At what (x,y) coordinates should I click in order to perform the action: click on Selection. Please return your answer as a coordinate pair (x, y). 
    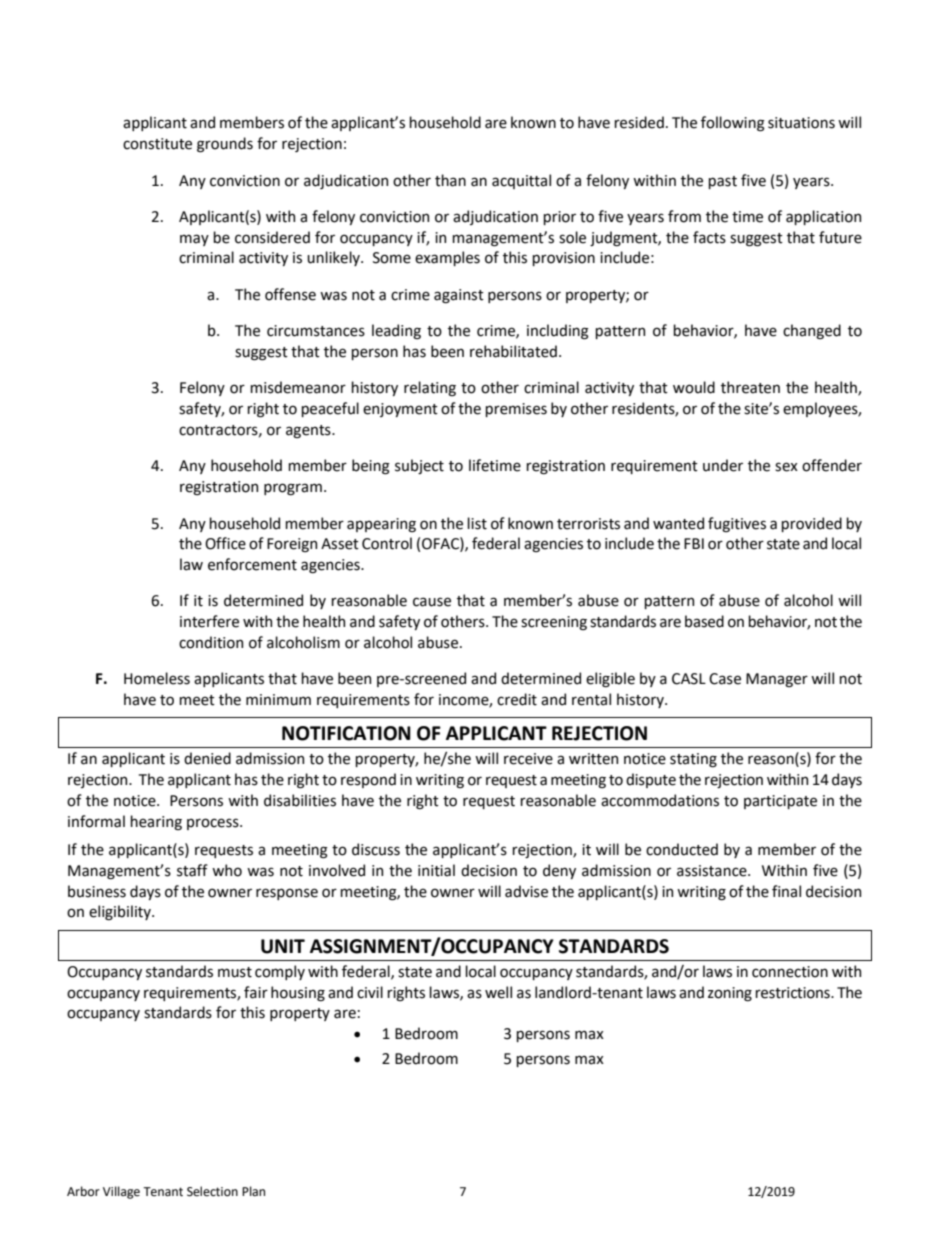
    Looking at the image, I should click on (212, 1191).
